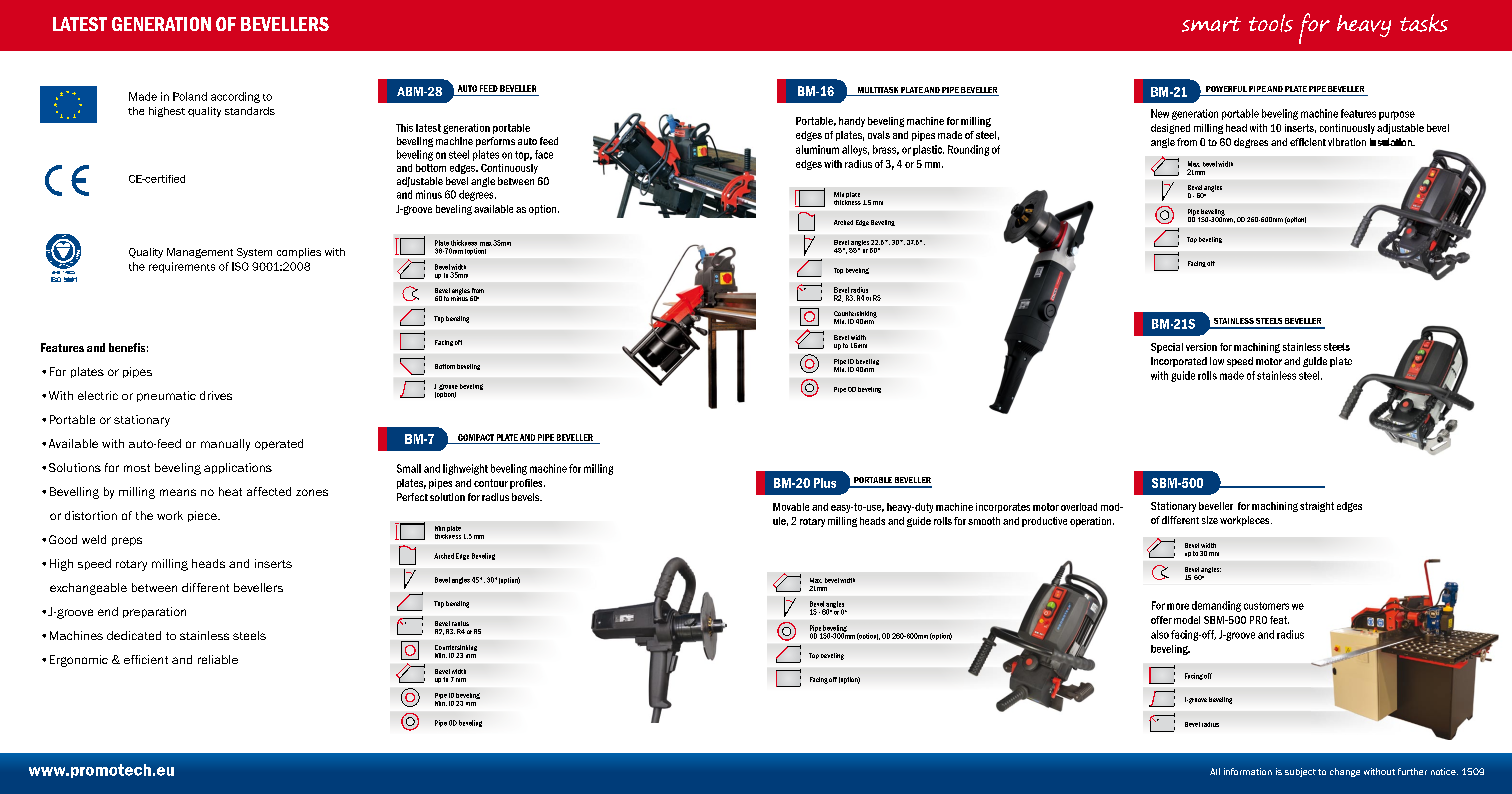 The width and height of the screenshot is (1512, 794). I want to click on straight, so click(1317, 507).
